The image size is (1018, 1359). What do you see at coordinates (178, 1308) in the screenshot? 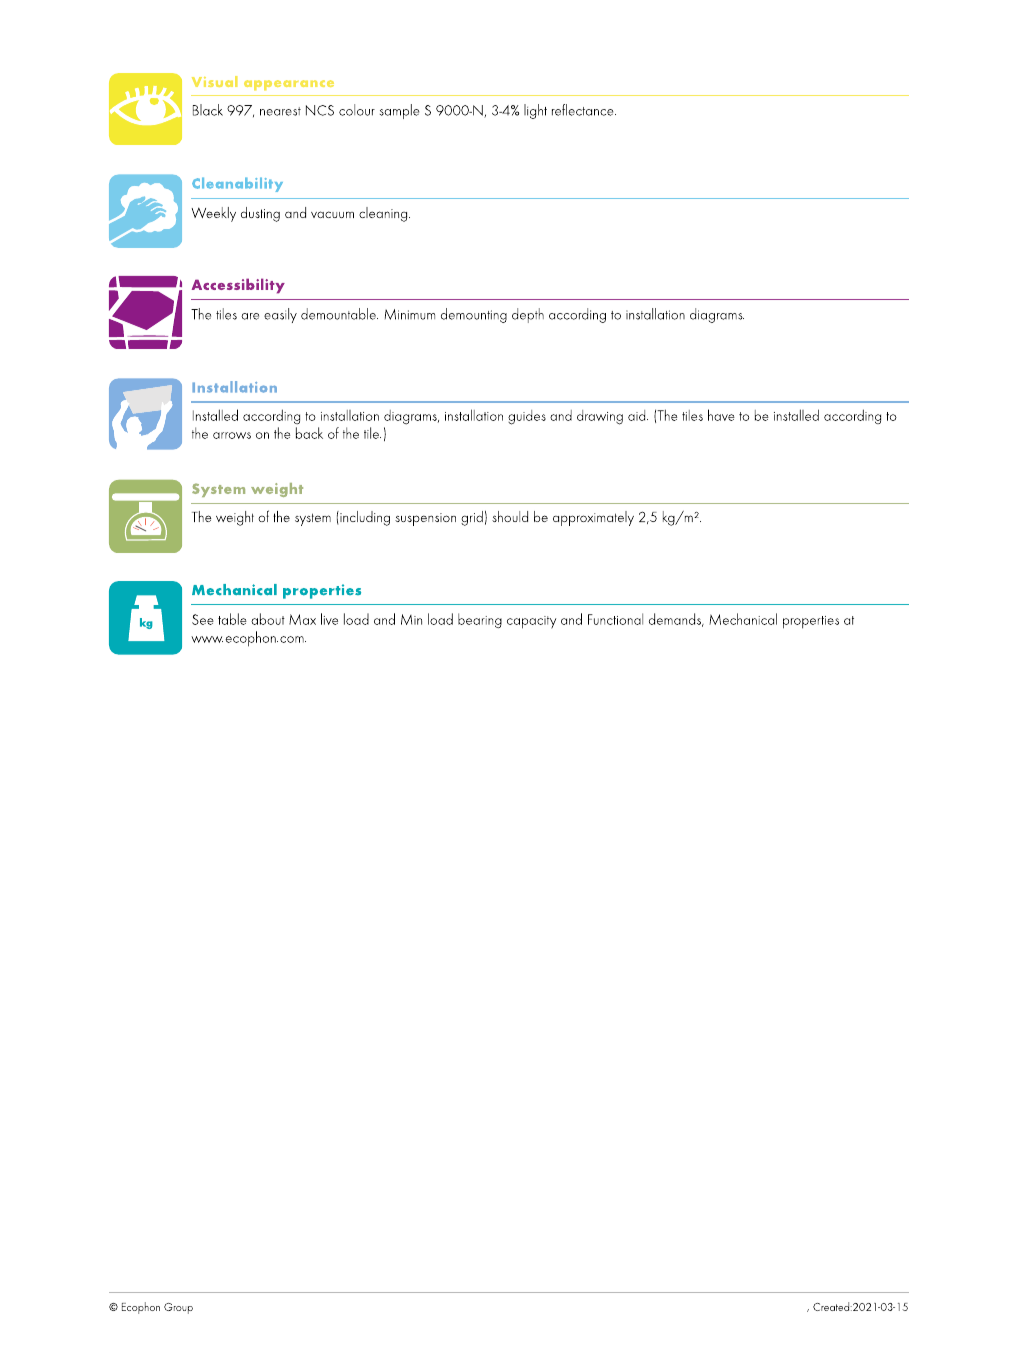
I see `Group` at bounding box center [178, 1308].
